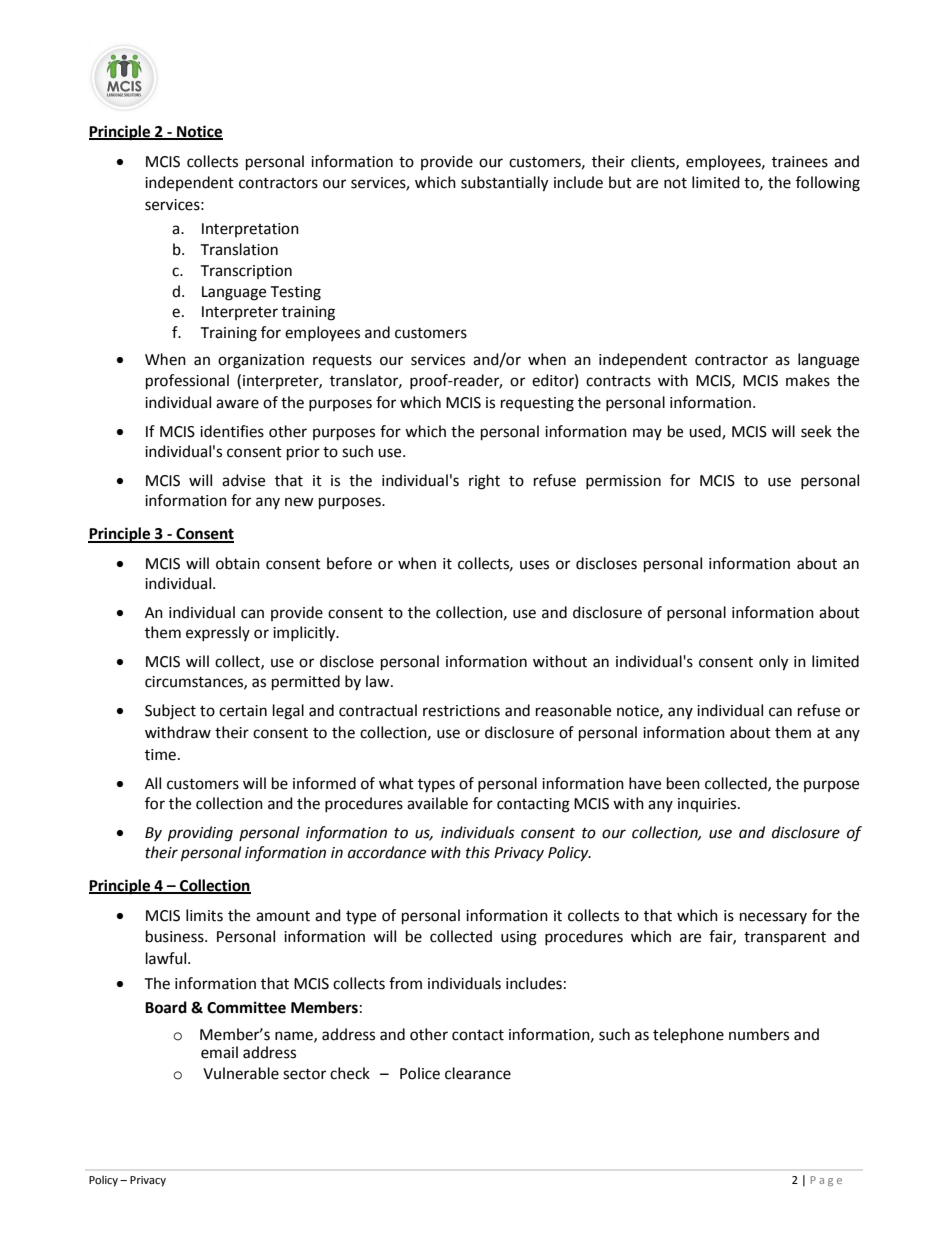 This screenshot has height=1233, width=952. Describe the element at coordinates (534, 565) in the screenshot. I see `uses` at that location.
